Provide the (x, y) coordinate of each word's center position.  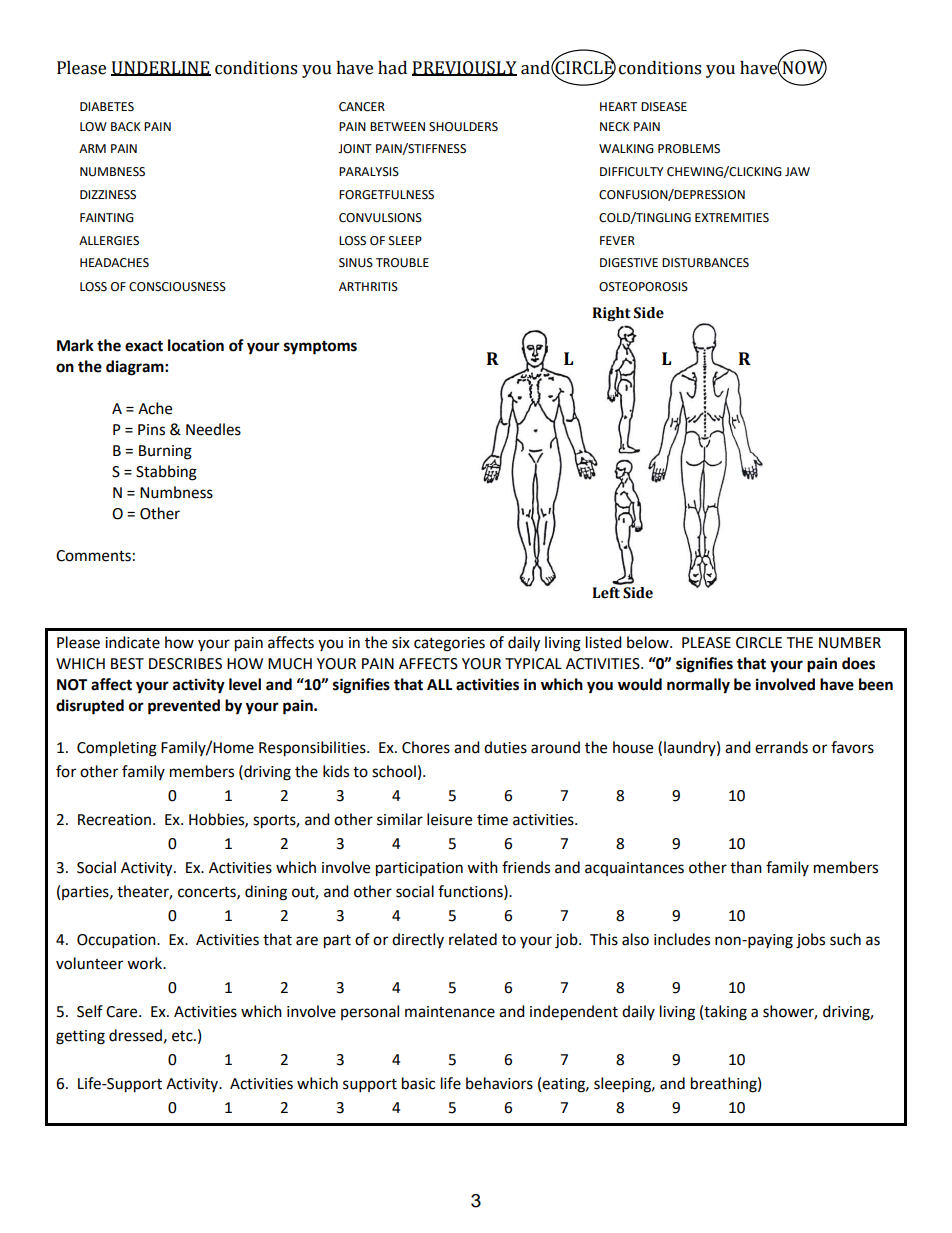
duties (505, 747)
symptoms (320, 348)
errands (781, 747)
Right (611, 314)
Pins (151, 430)
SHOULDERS (463, 127)
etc (183, 1036)
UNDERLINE (161, 68)
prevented (184, 707)
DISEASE (664, 107)
